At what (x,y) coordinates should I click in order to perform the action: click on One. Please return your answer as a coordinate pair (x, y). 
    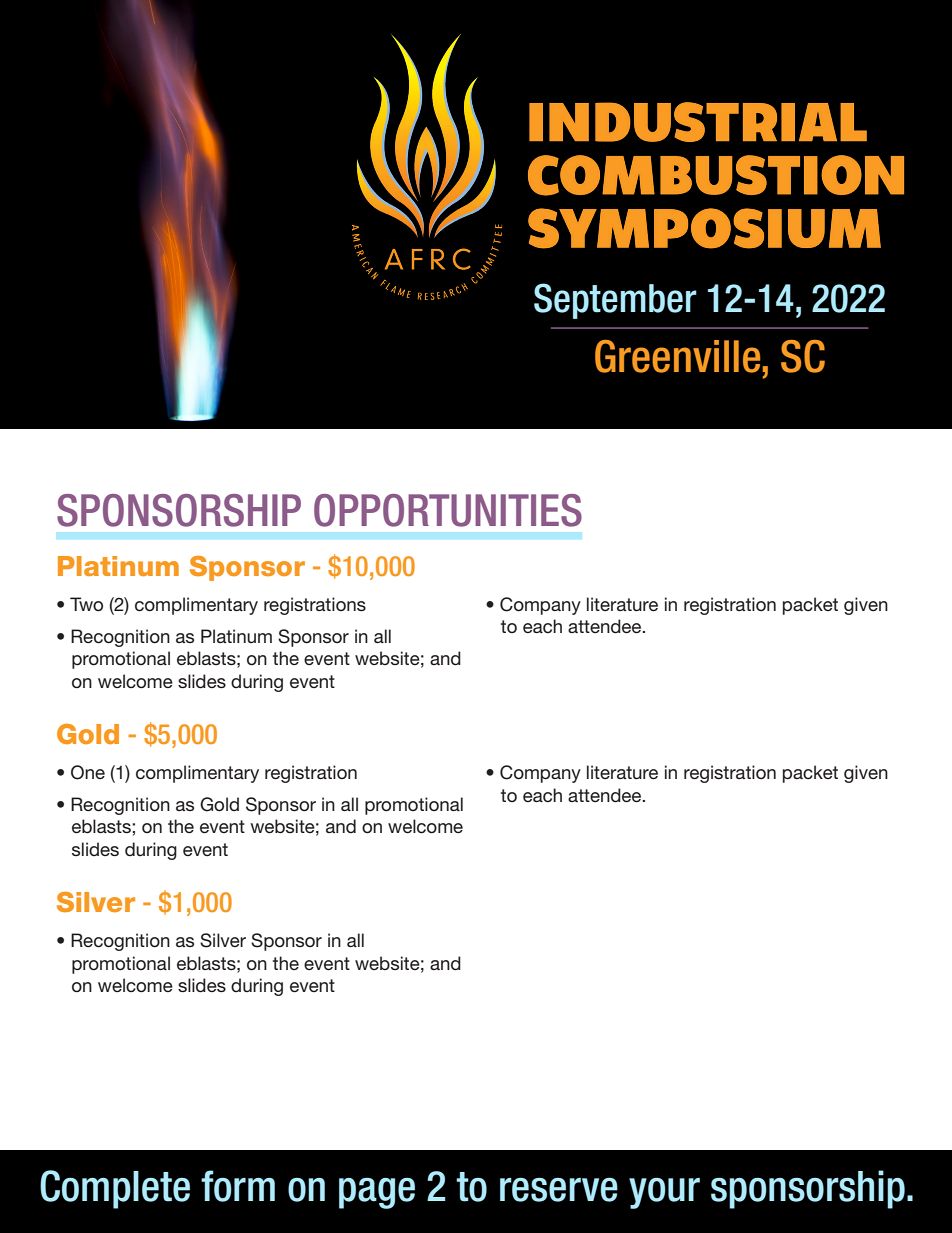
    Looking at the image, I should click on (88, 772).
